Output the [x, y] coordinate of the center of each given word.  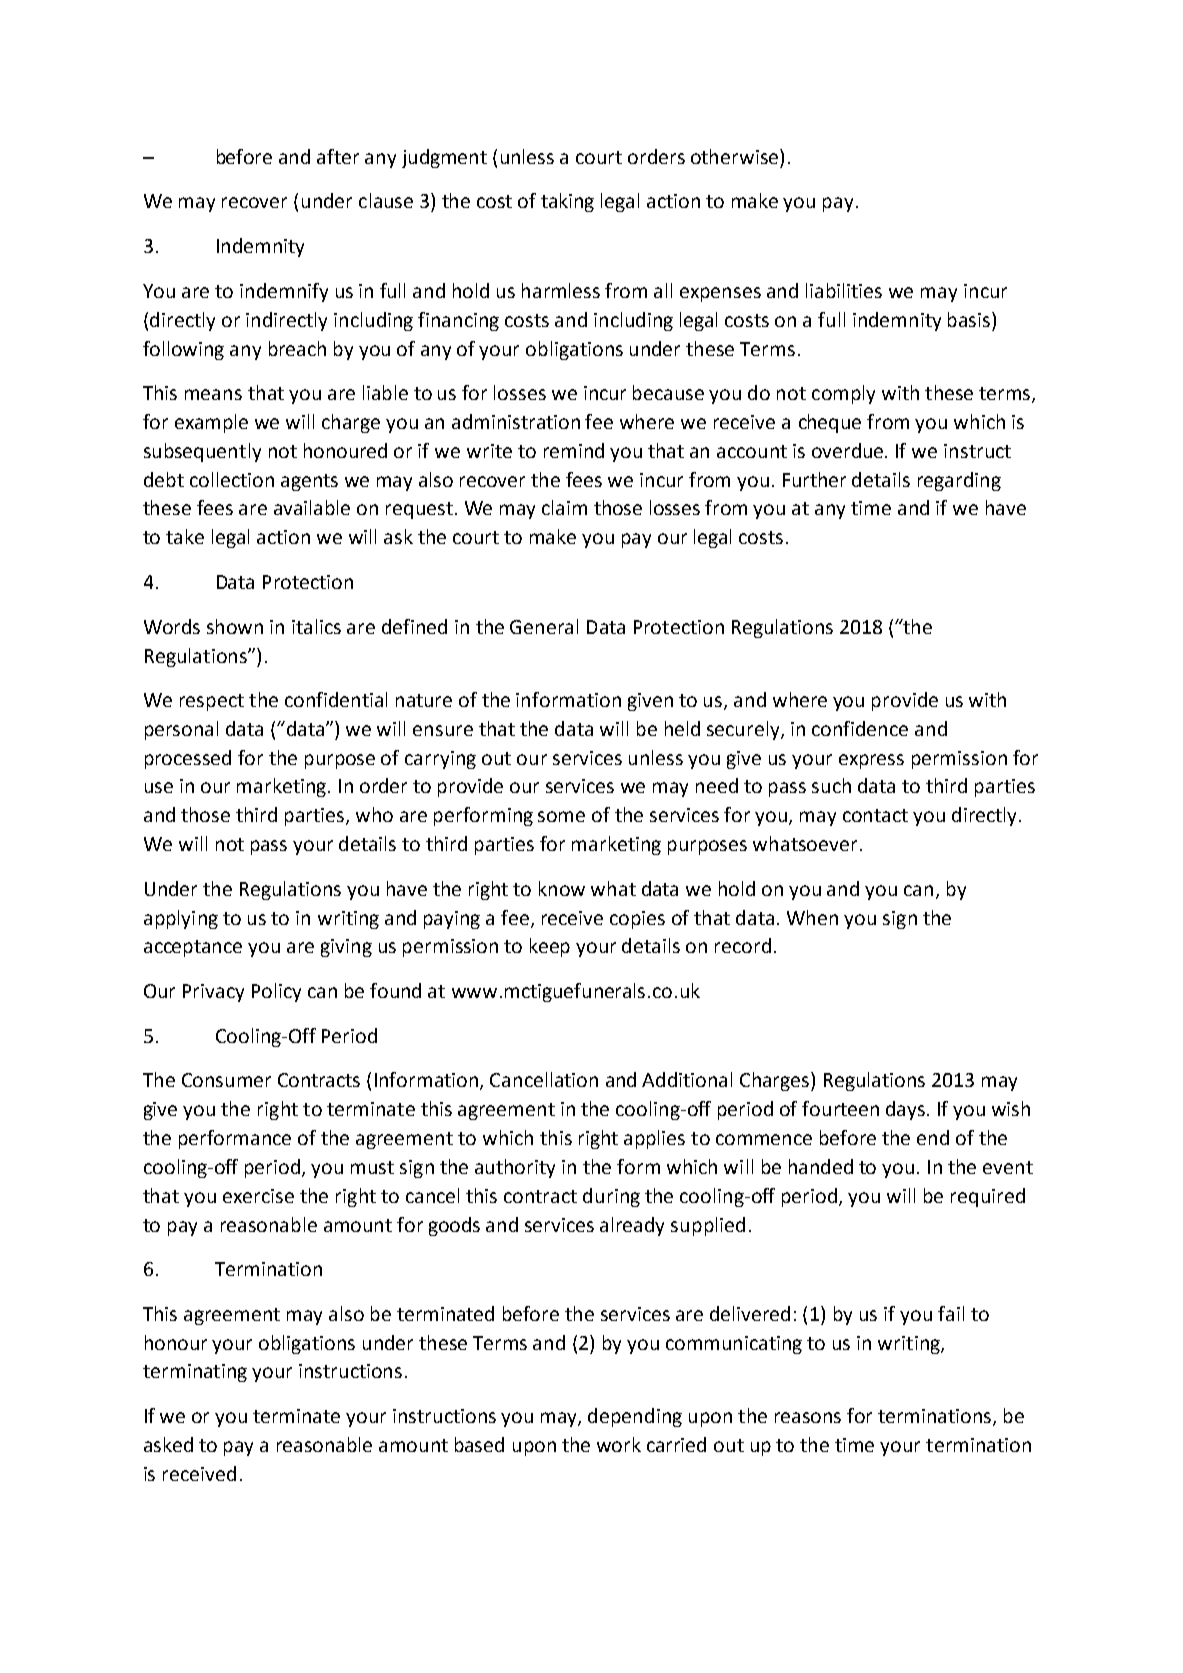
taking [567, 202]
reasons [808, 1417]
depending [635, 1417]
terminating [195, 1373]
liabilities [844, 290]
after [338, 156]
